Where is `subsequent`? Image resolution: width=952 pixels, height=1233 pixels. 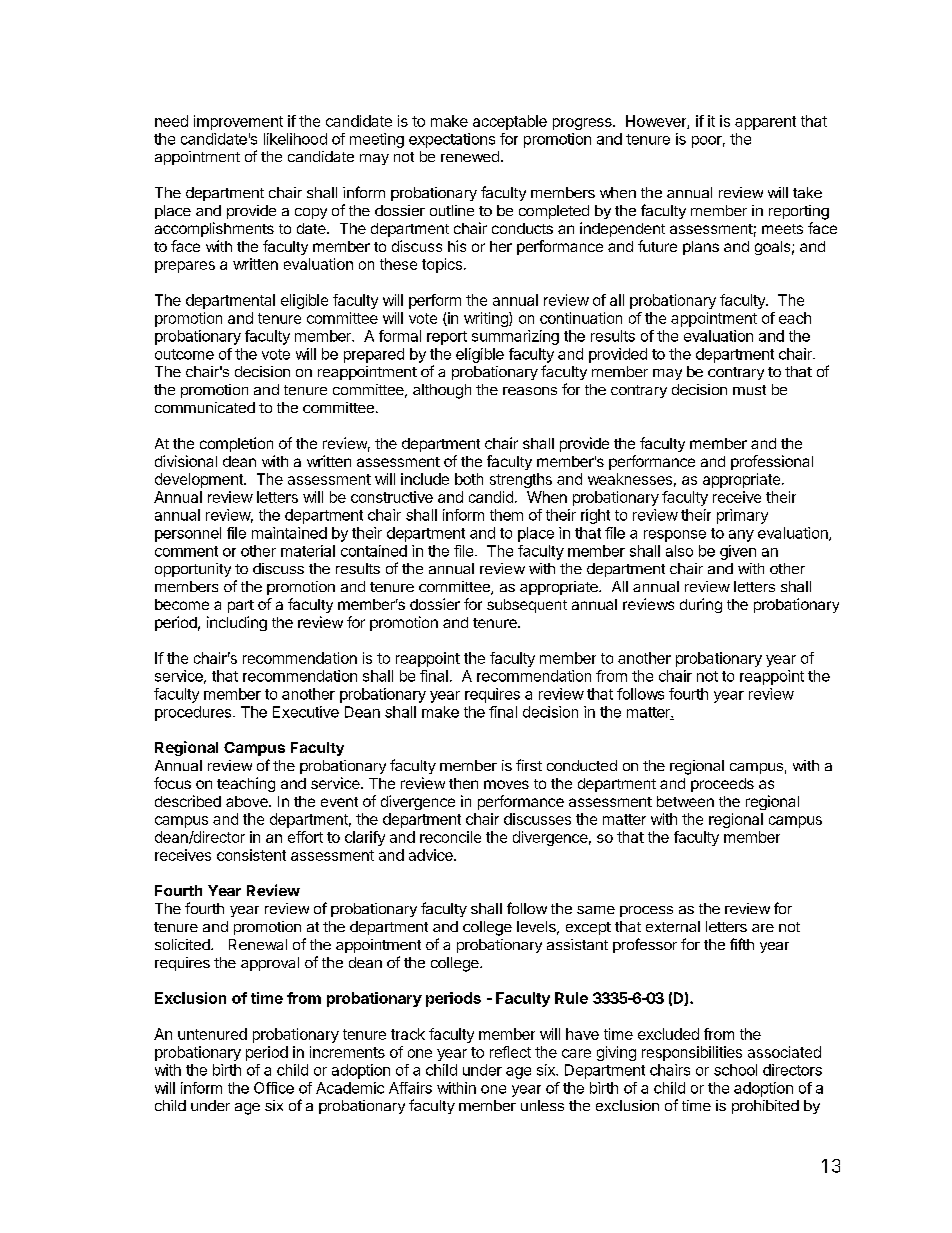 subsequent is located at coordinates (527, 606).
